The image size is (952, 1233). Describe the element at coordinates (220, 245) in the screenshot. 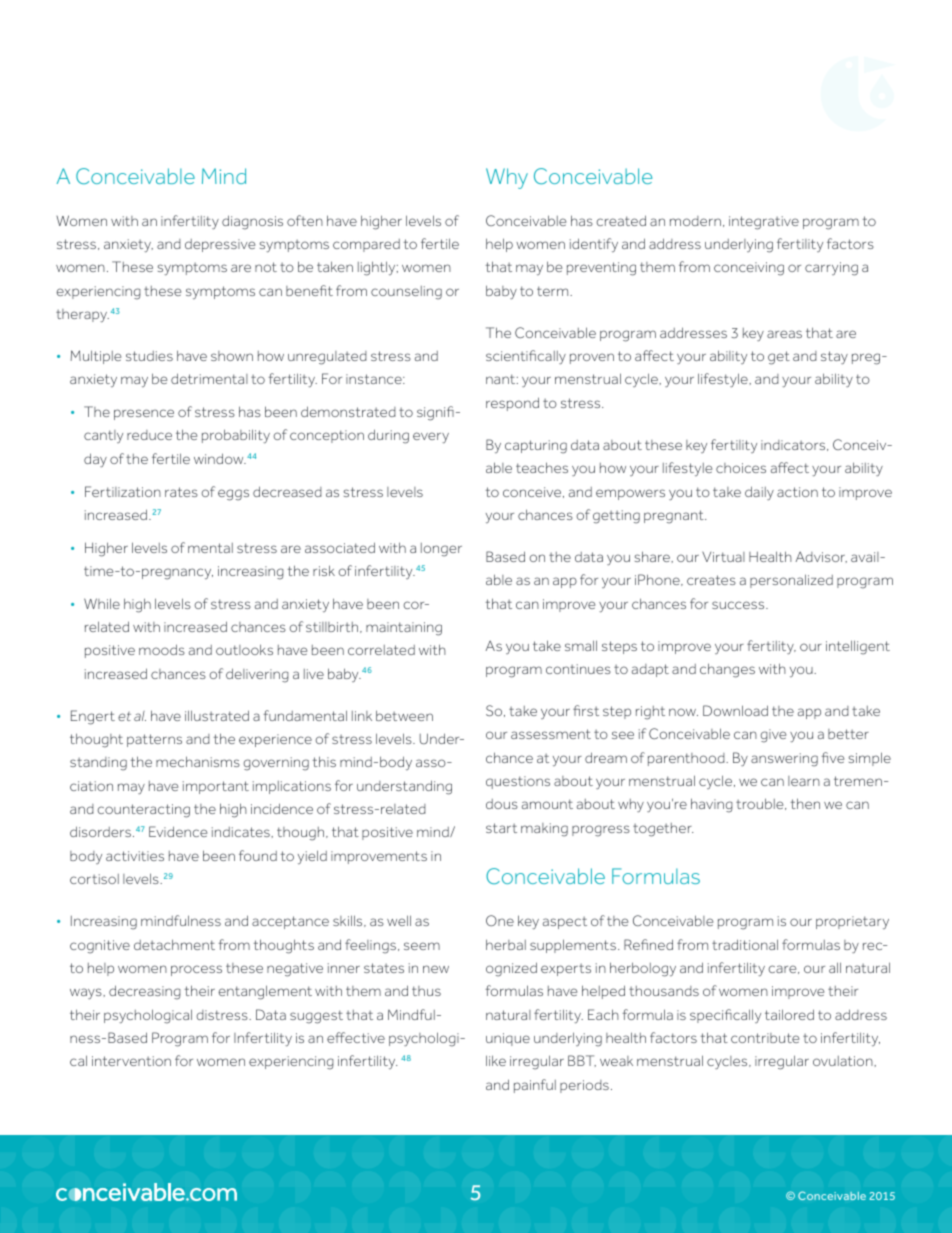

I see `depressive` at that location.
